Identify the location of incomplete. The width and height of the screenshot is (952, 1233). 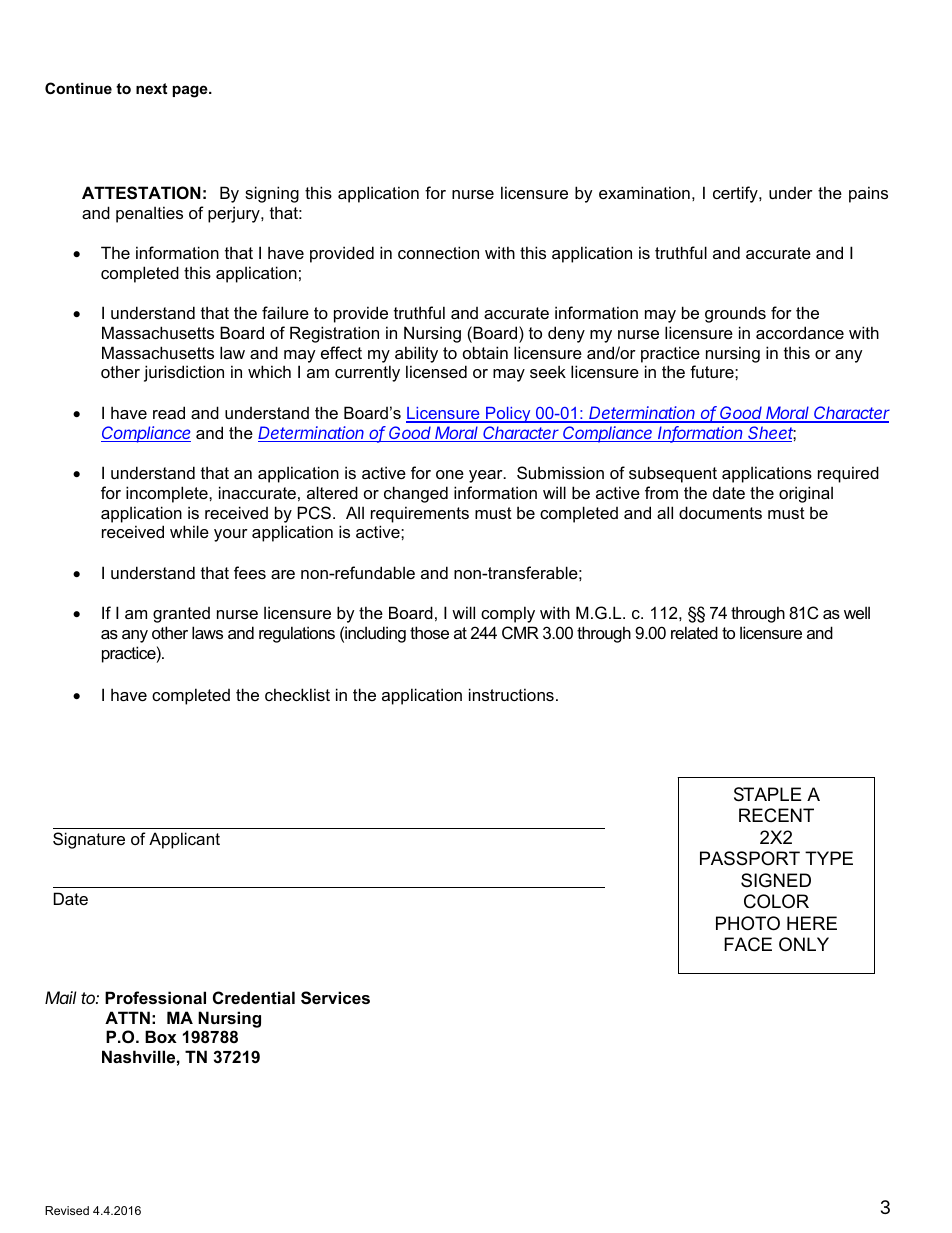
(168, 494).
